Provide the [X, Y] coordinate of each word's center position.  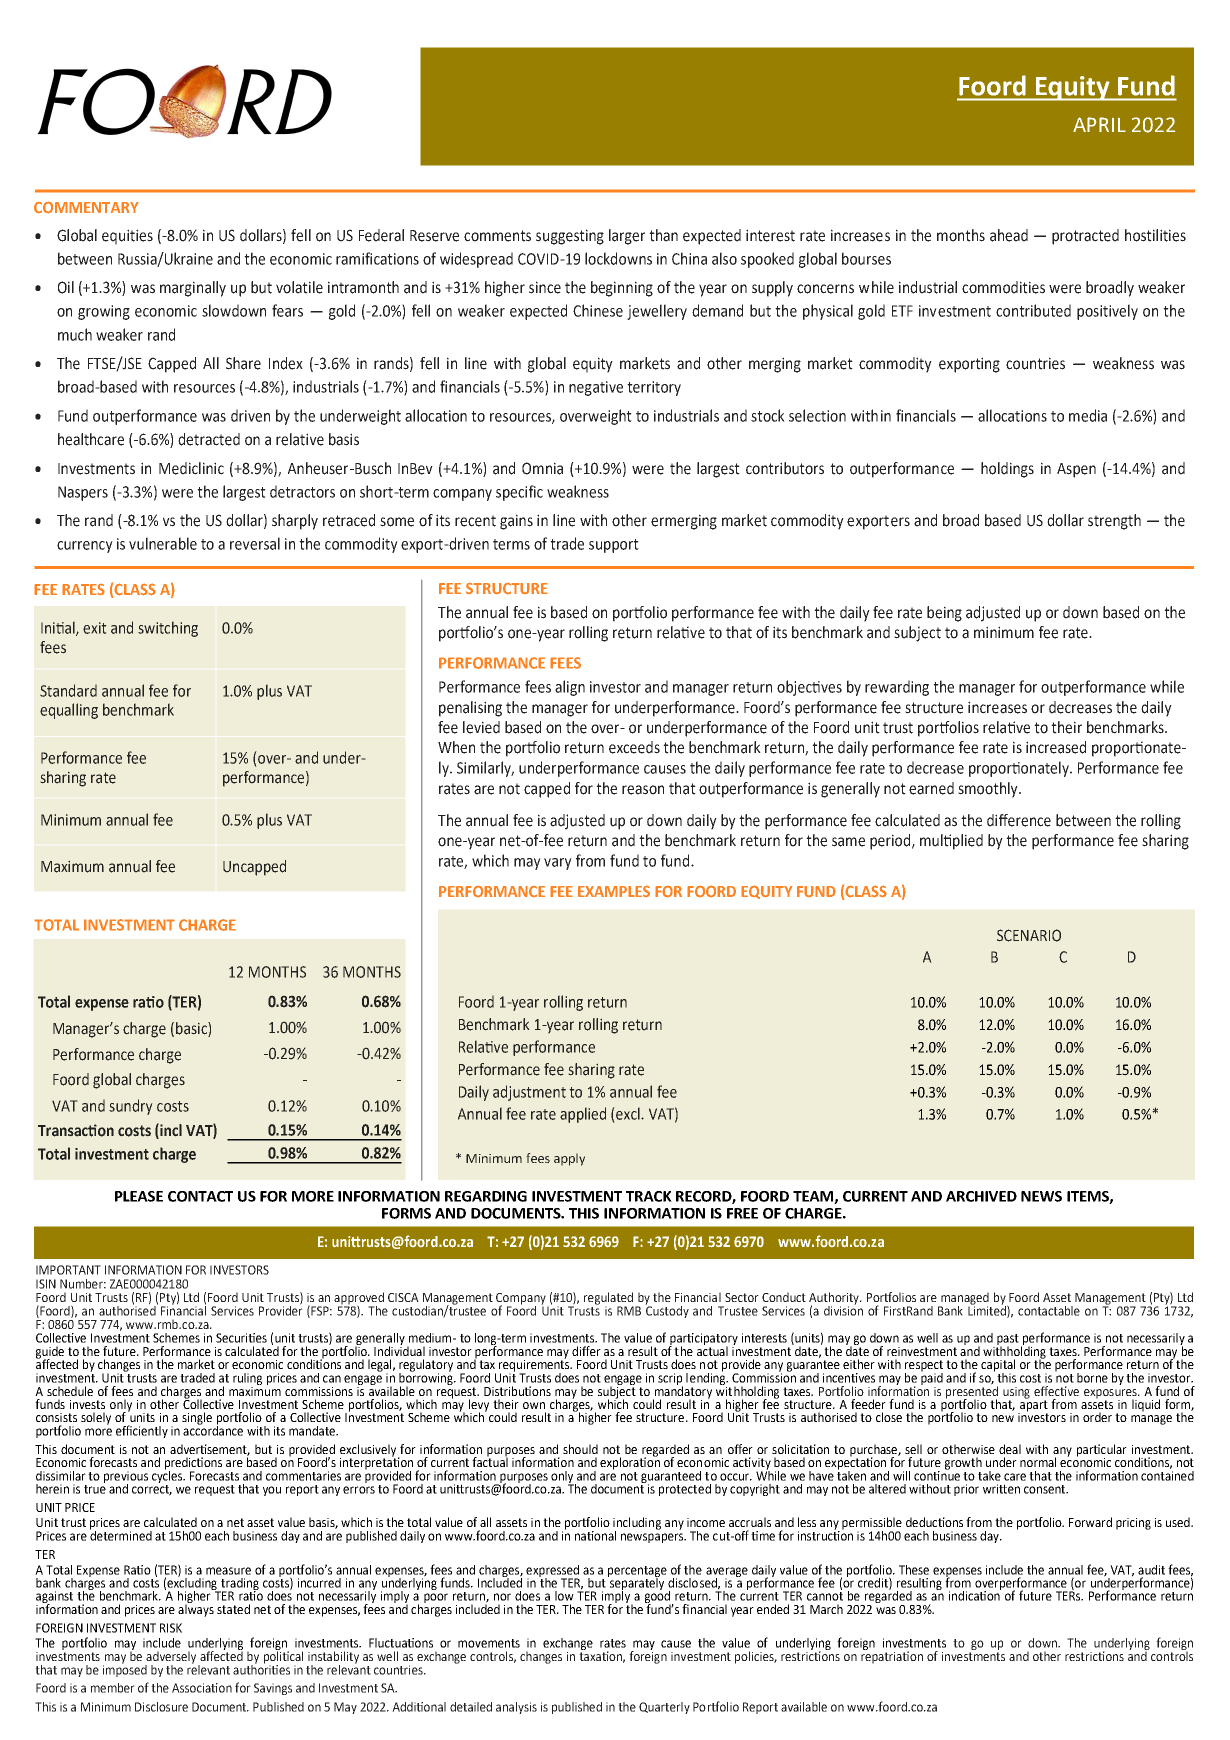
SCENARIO [1029, 935]
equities [127, 237]
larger [627, 237]
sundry [131, 1107]
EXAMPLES [614, 891]
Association [202, 1688]
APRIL [1099, 124]
